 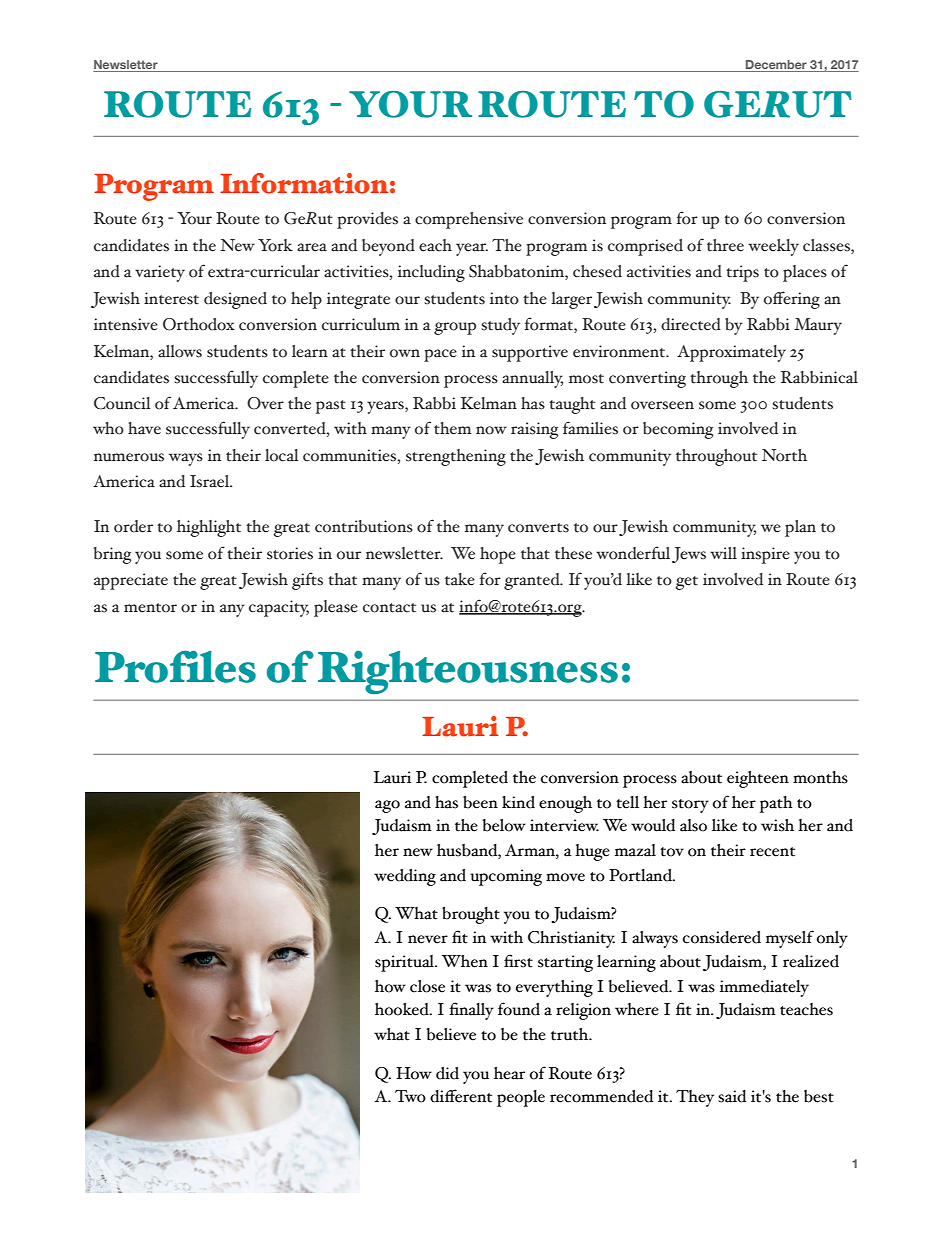 I want to click on comprehensive, so click(x=469, y=220).
